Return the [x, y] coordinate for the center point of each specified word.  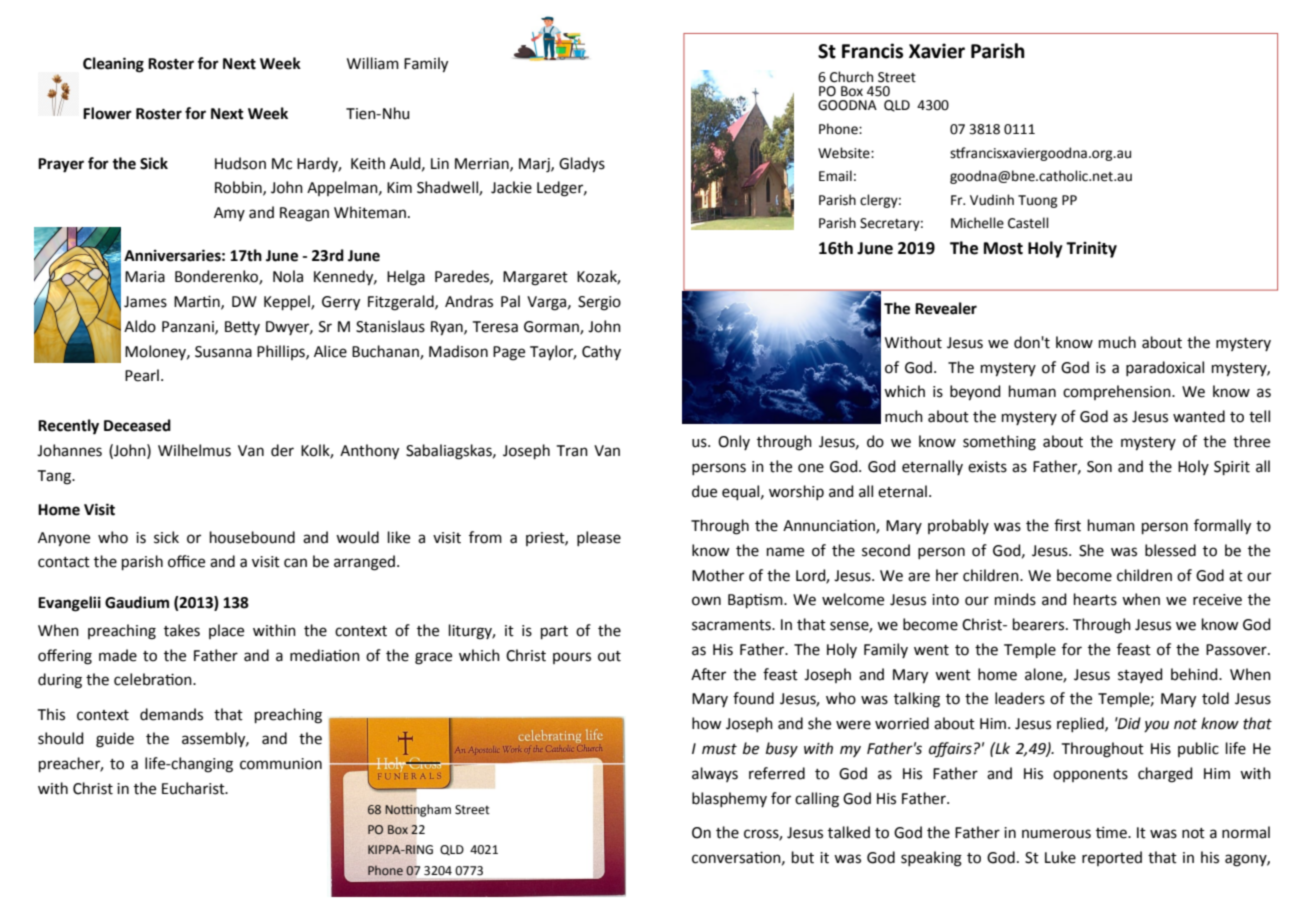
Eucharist [194, 788]
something [999, 443]
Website [845, 153]
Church [851, 77]
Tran [572, 451]
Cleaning [113, 65]
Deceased [137, 425]
